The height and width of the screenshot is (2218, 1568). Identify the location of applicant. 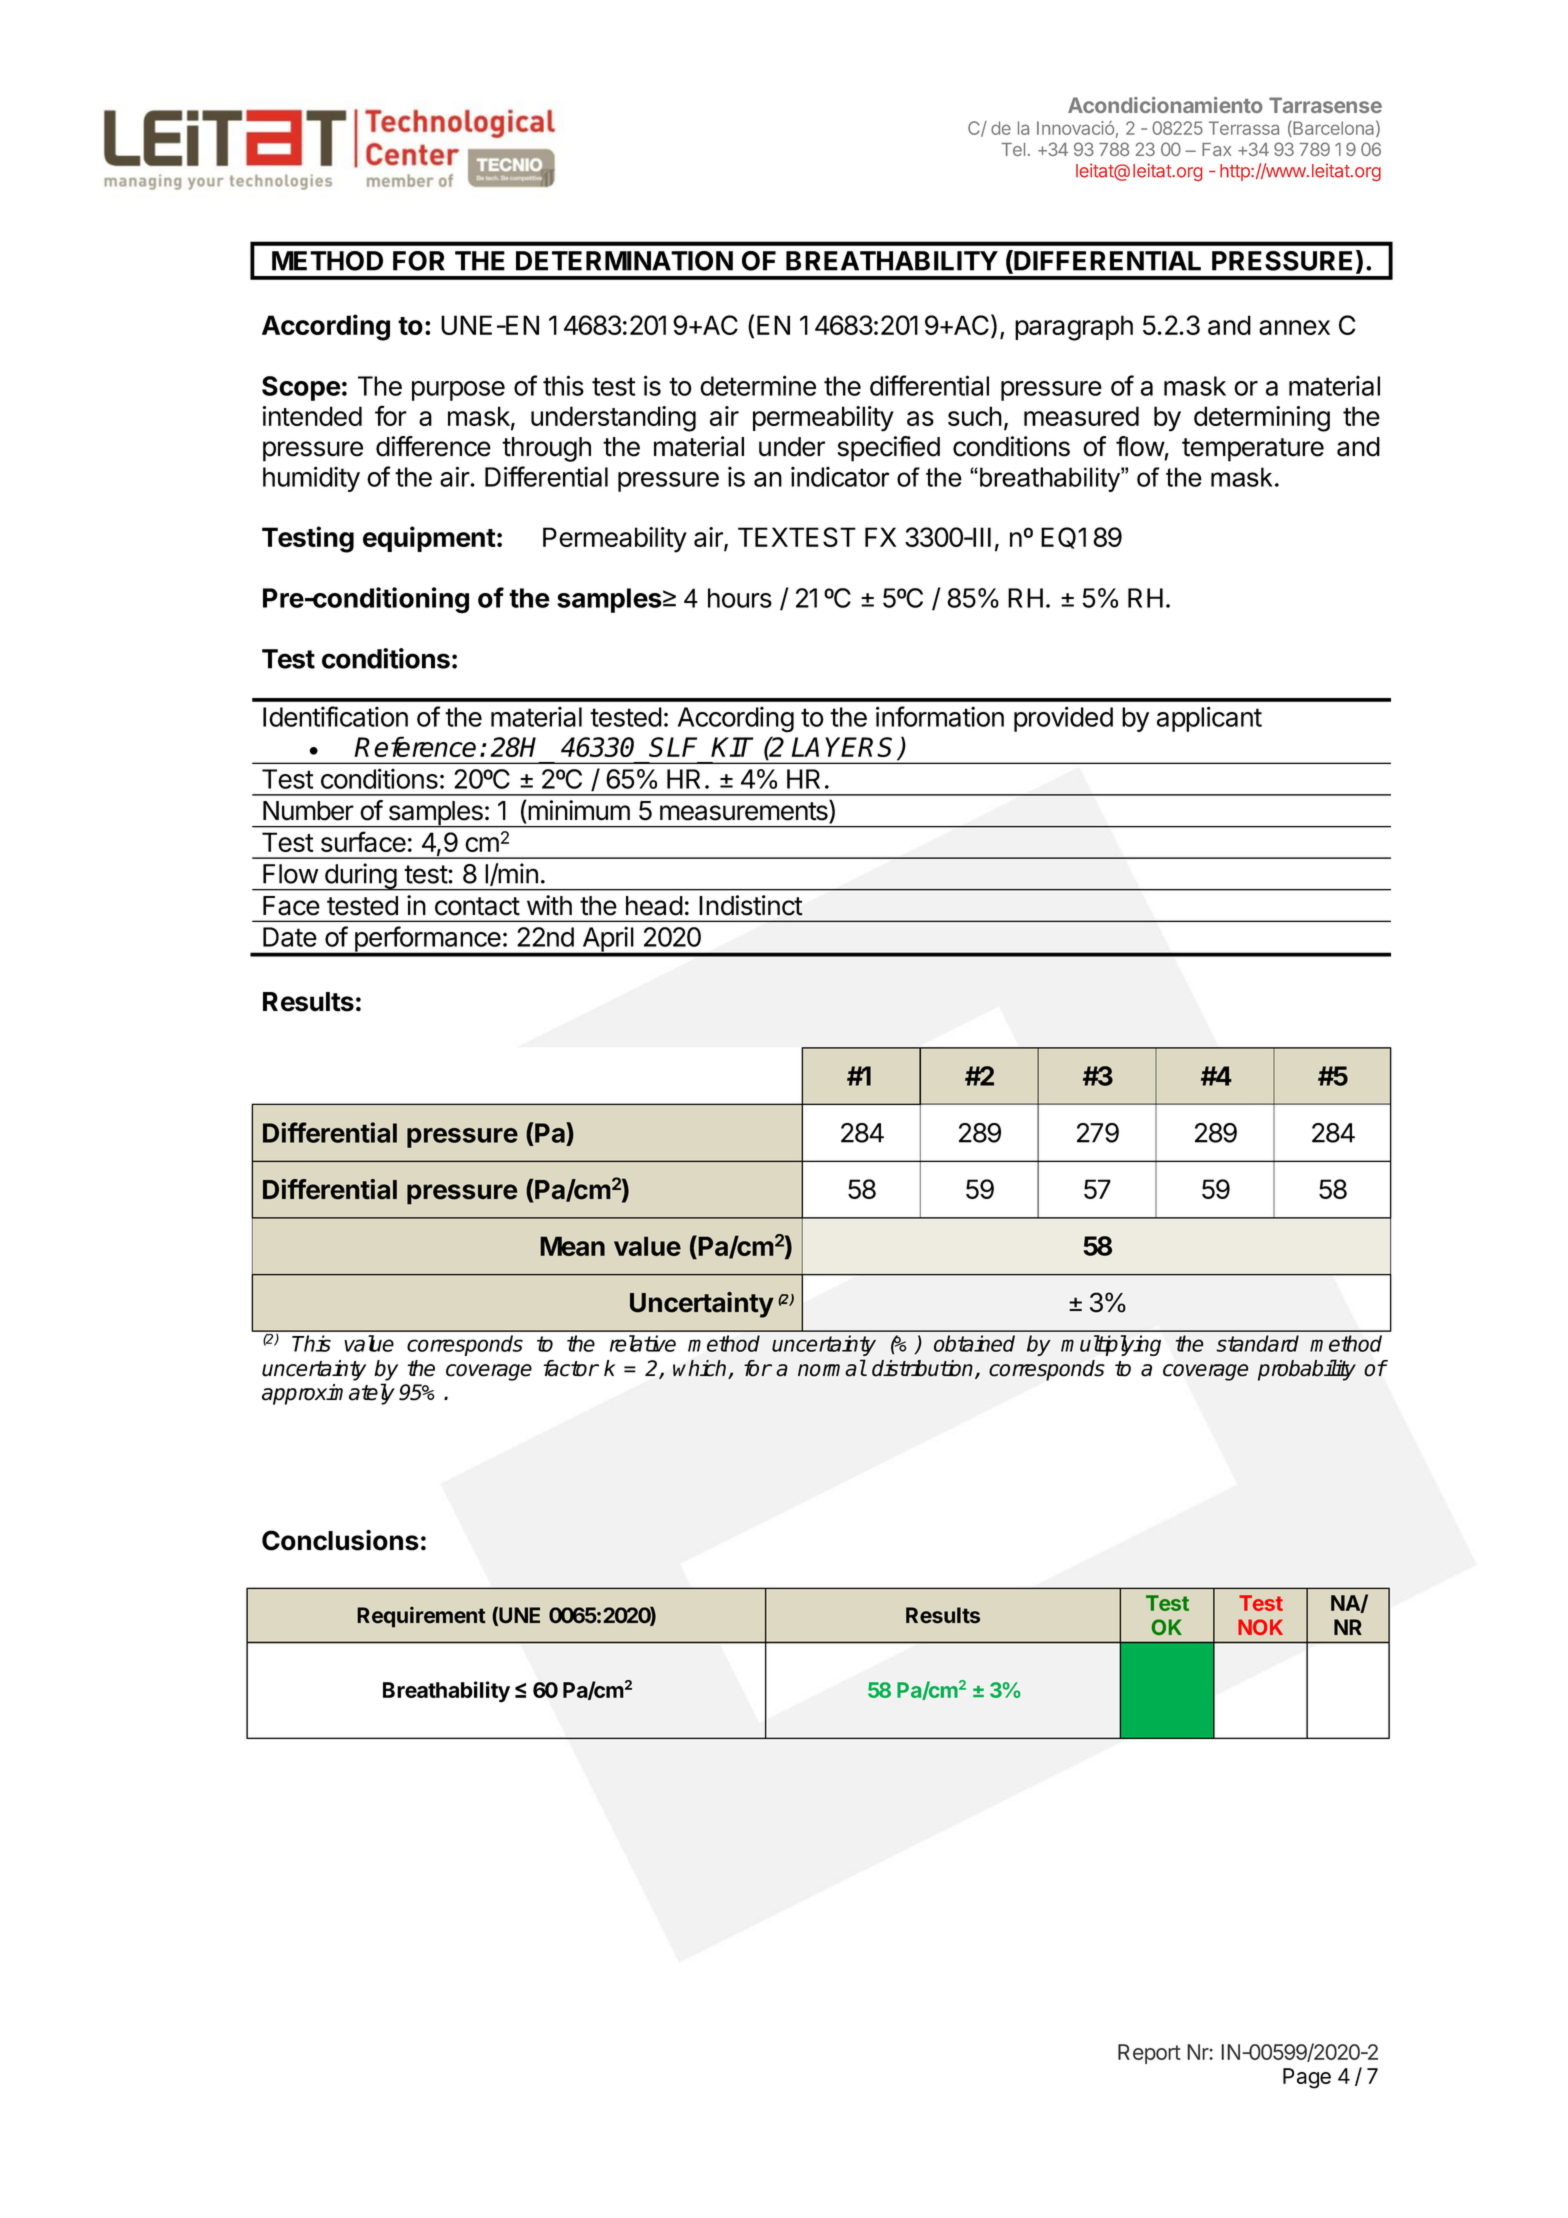
(1209, 719).
